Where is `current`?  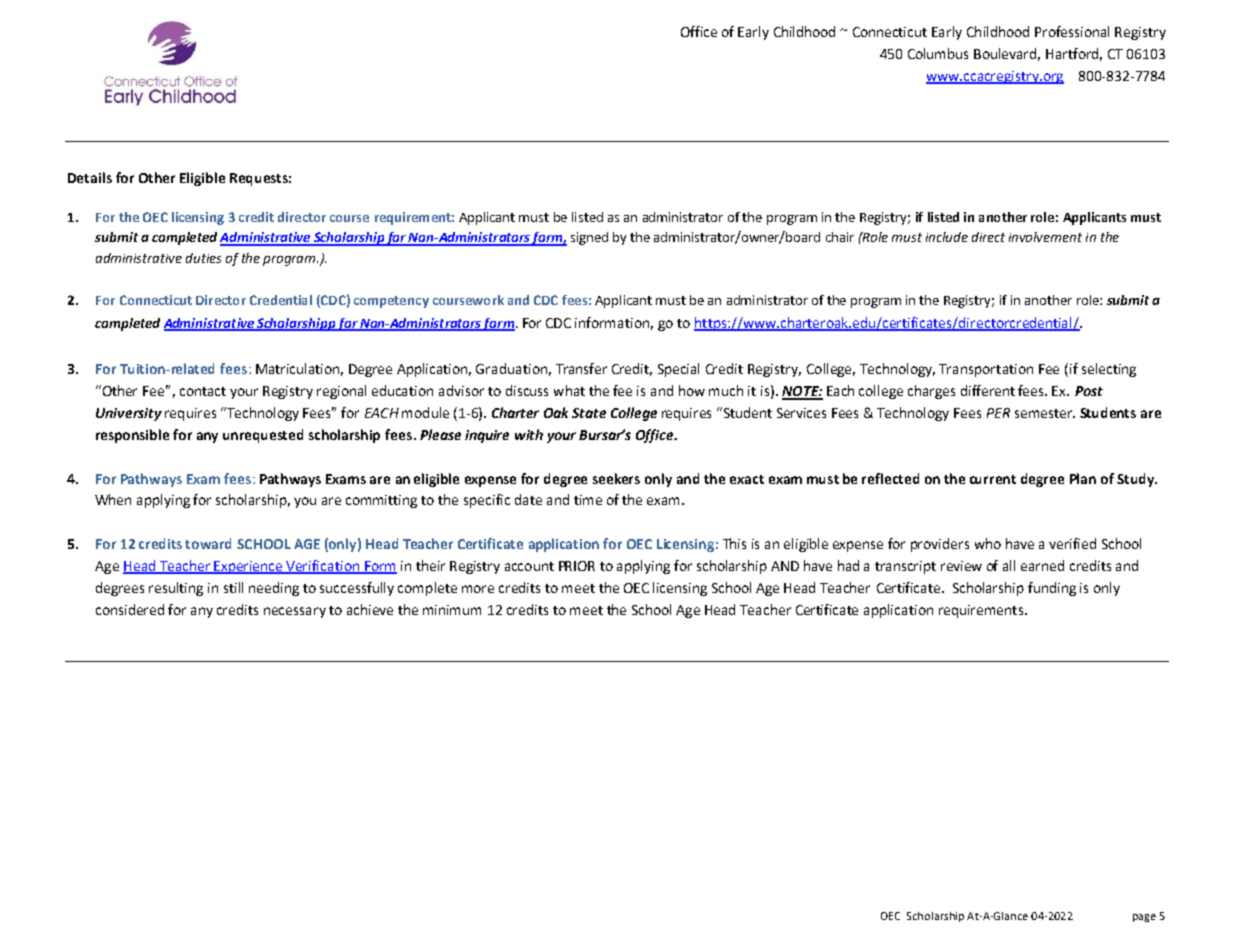 current is located at coordinates (993, 479).
